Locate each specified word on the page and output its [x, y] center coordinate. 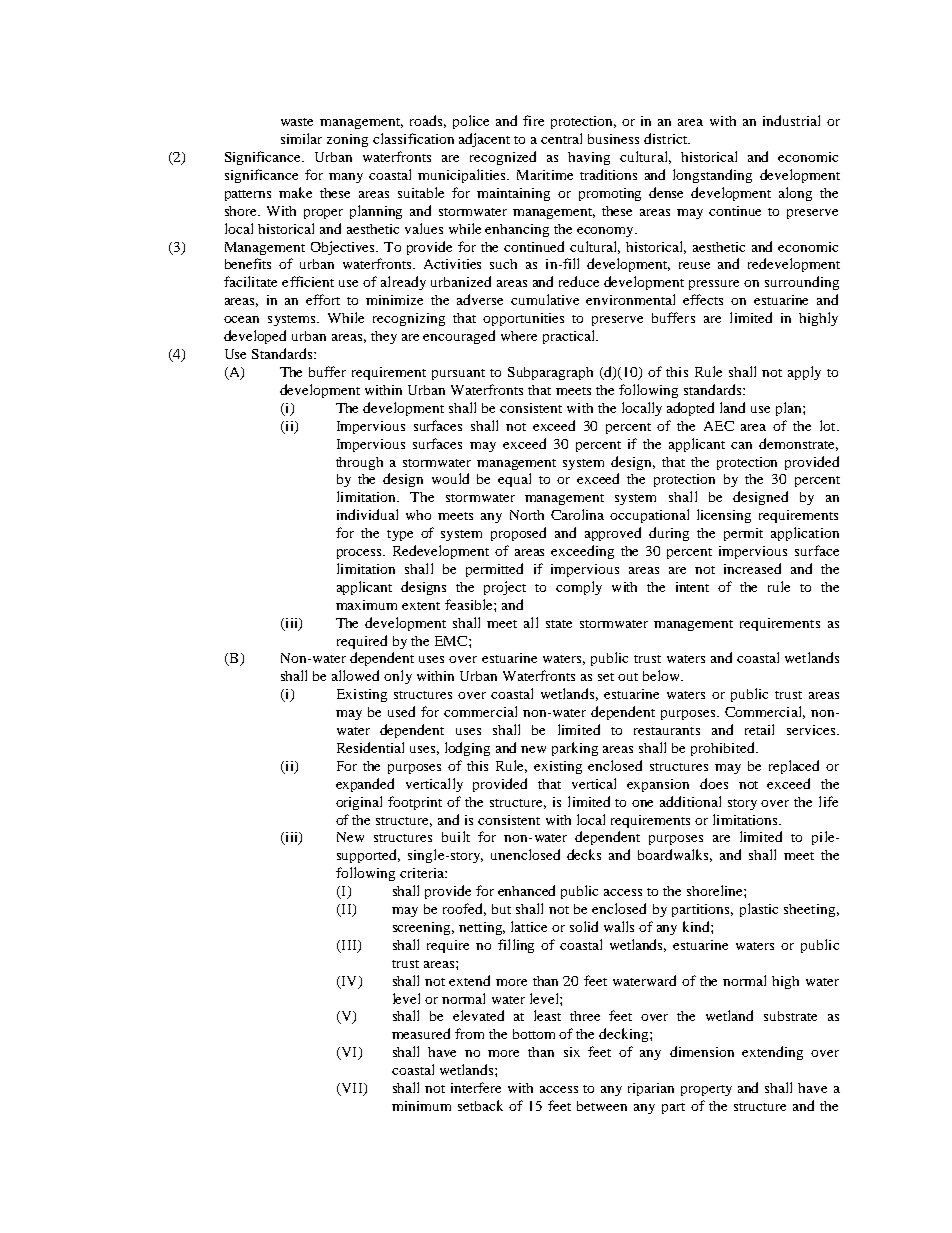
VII [352, 1089]
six [572, 1052]
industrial [791, 120]
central [561, 138]
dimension [702, 1051]
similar [301, 138]
